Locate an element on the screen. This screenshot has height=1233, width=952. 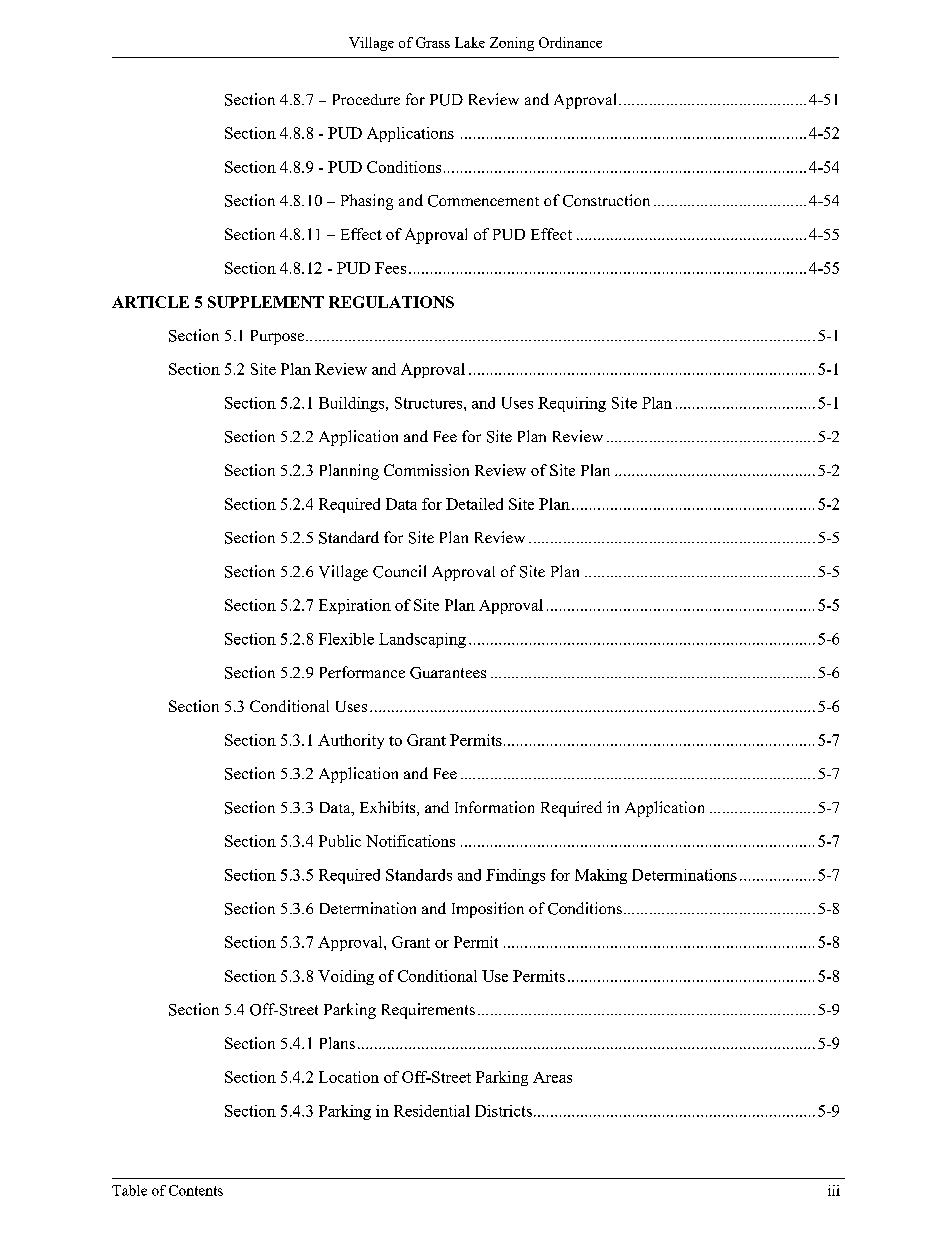
Requiring is located at coordinates (572, 404).
